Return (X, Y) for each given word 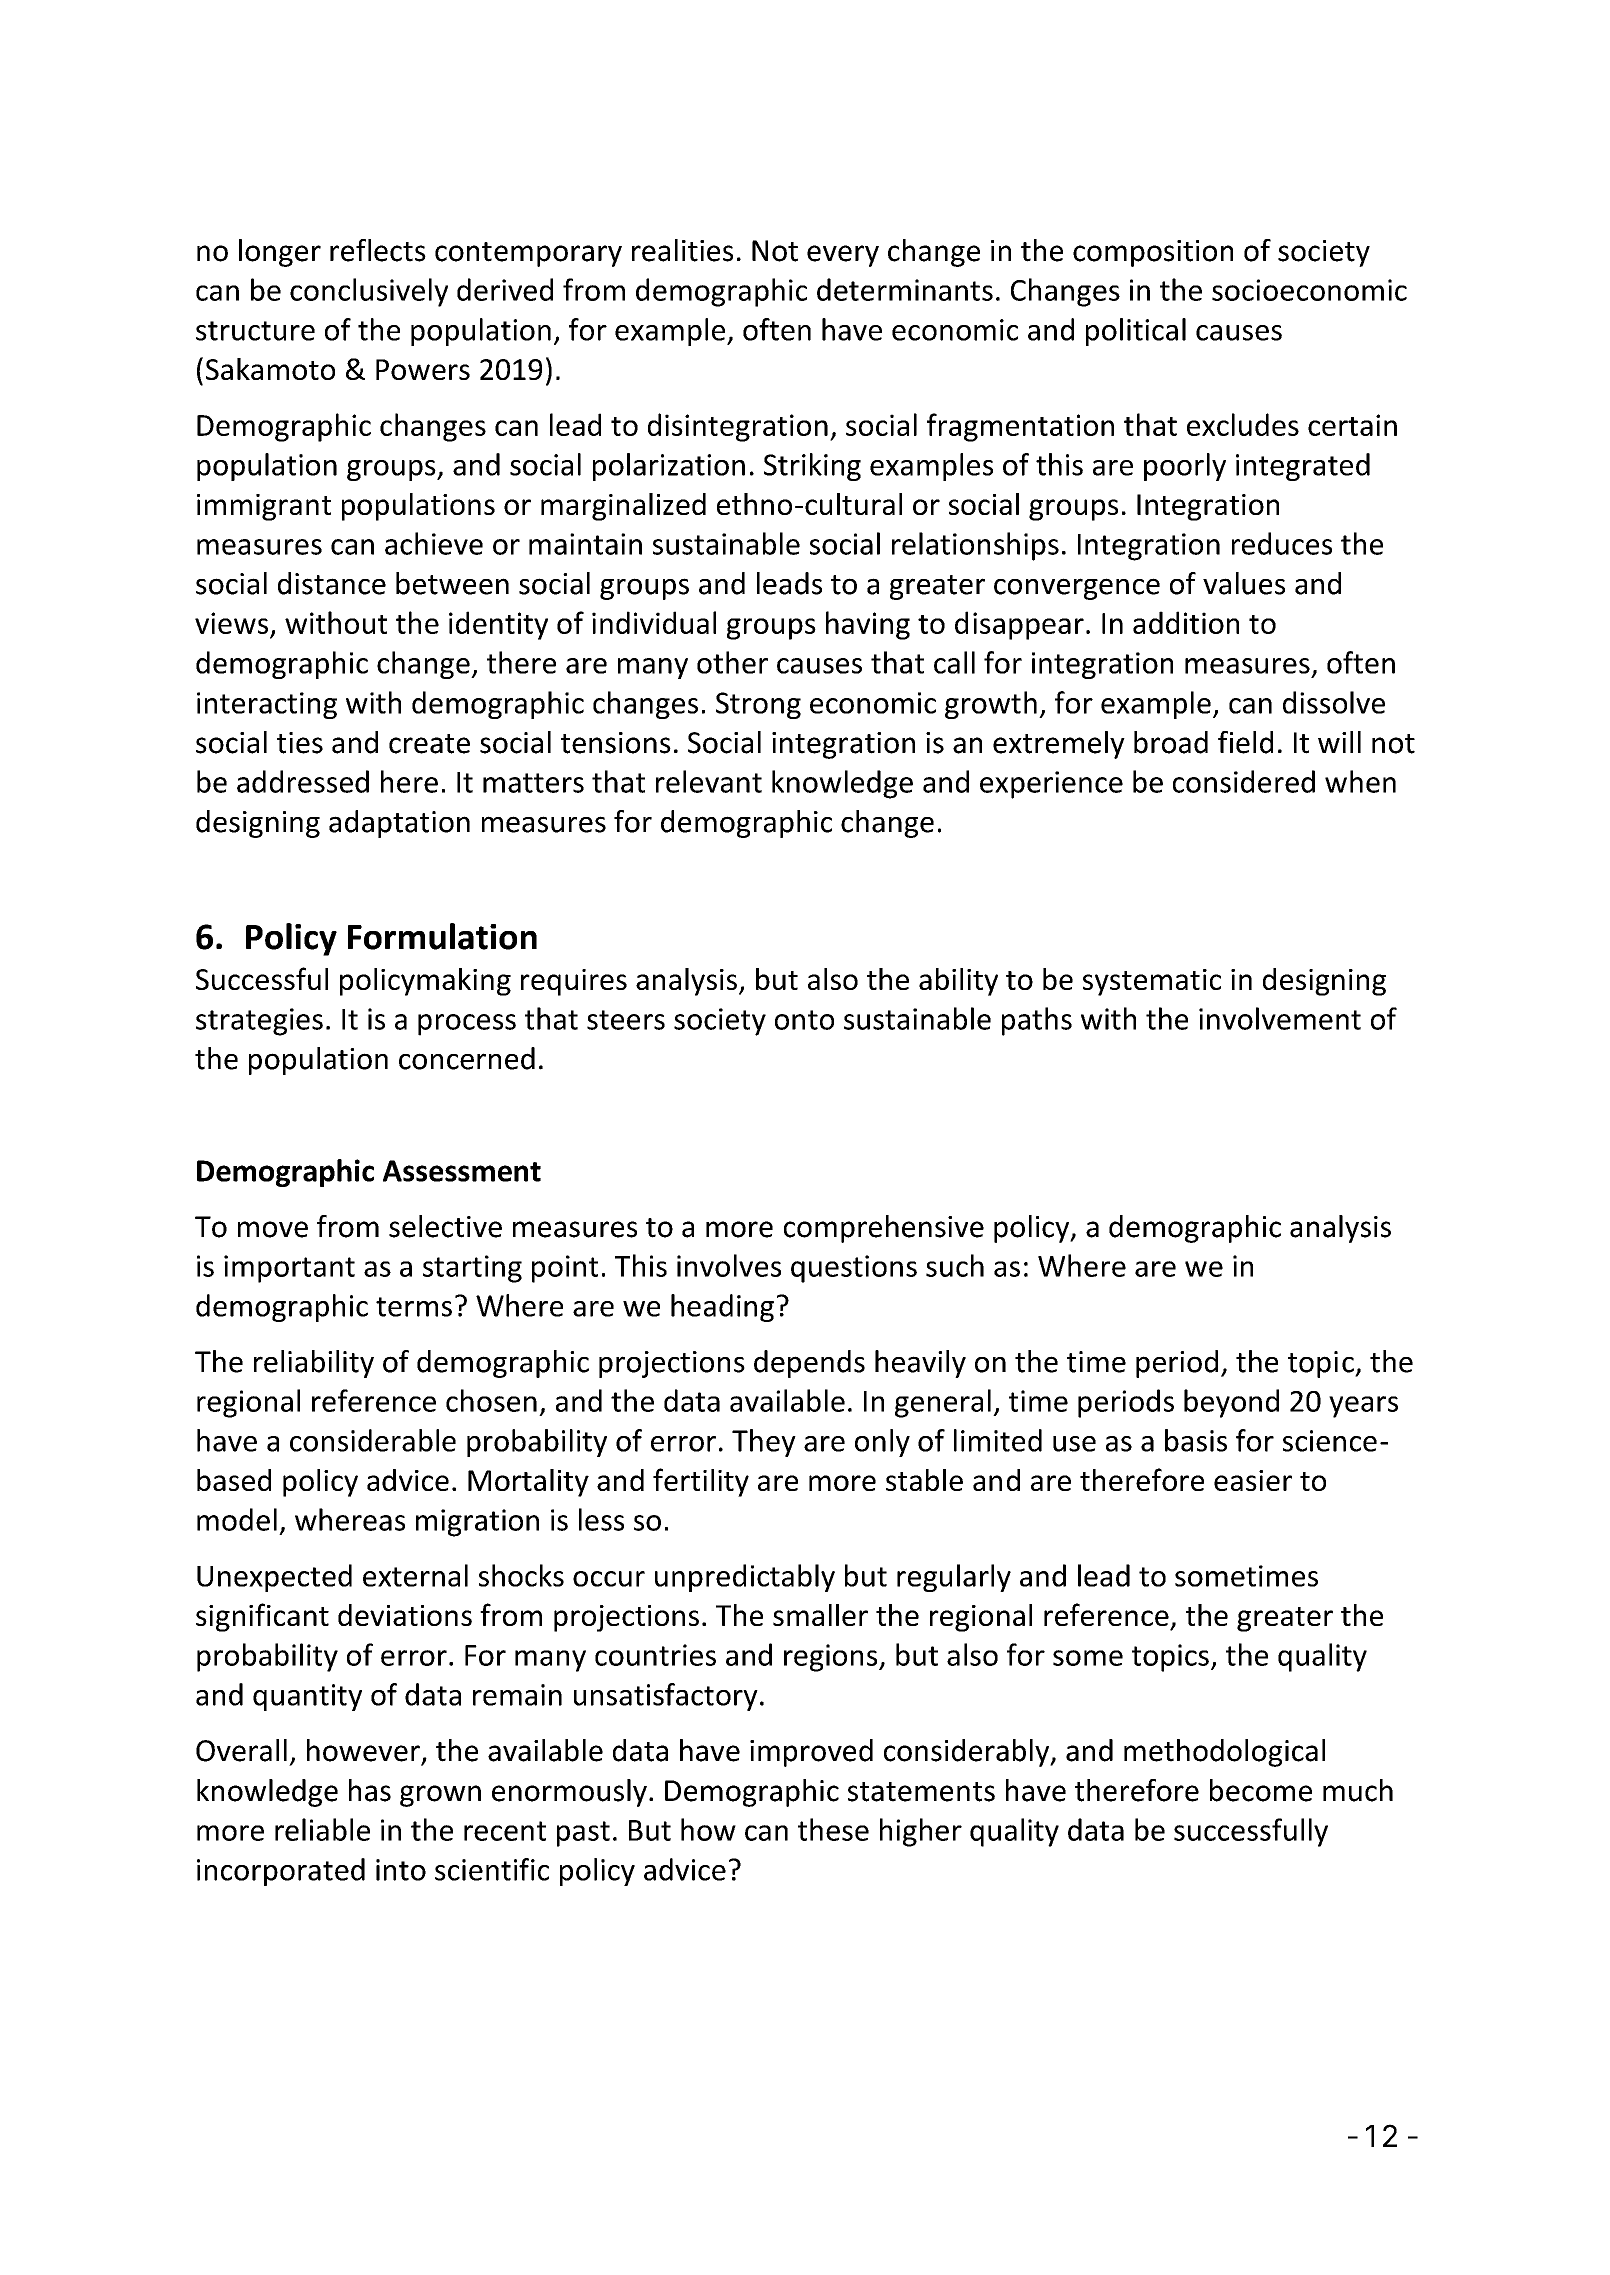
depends (809, 1364)
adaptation (399, 824)
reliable (322, 1829)
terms (414, 1307)
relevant (709, 781)
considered (1244, 781)
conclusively (369, 292)
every (843, 256)
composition (1153, 253)
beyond (1231, 1403)
